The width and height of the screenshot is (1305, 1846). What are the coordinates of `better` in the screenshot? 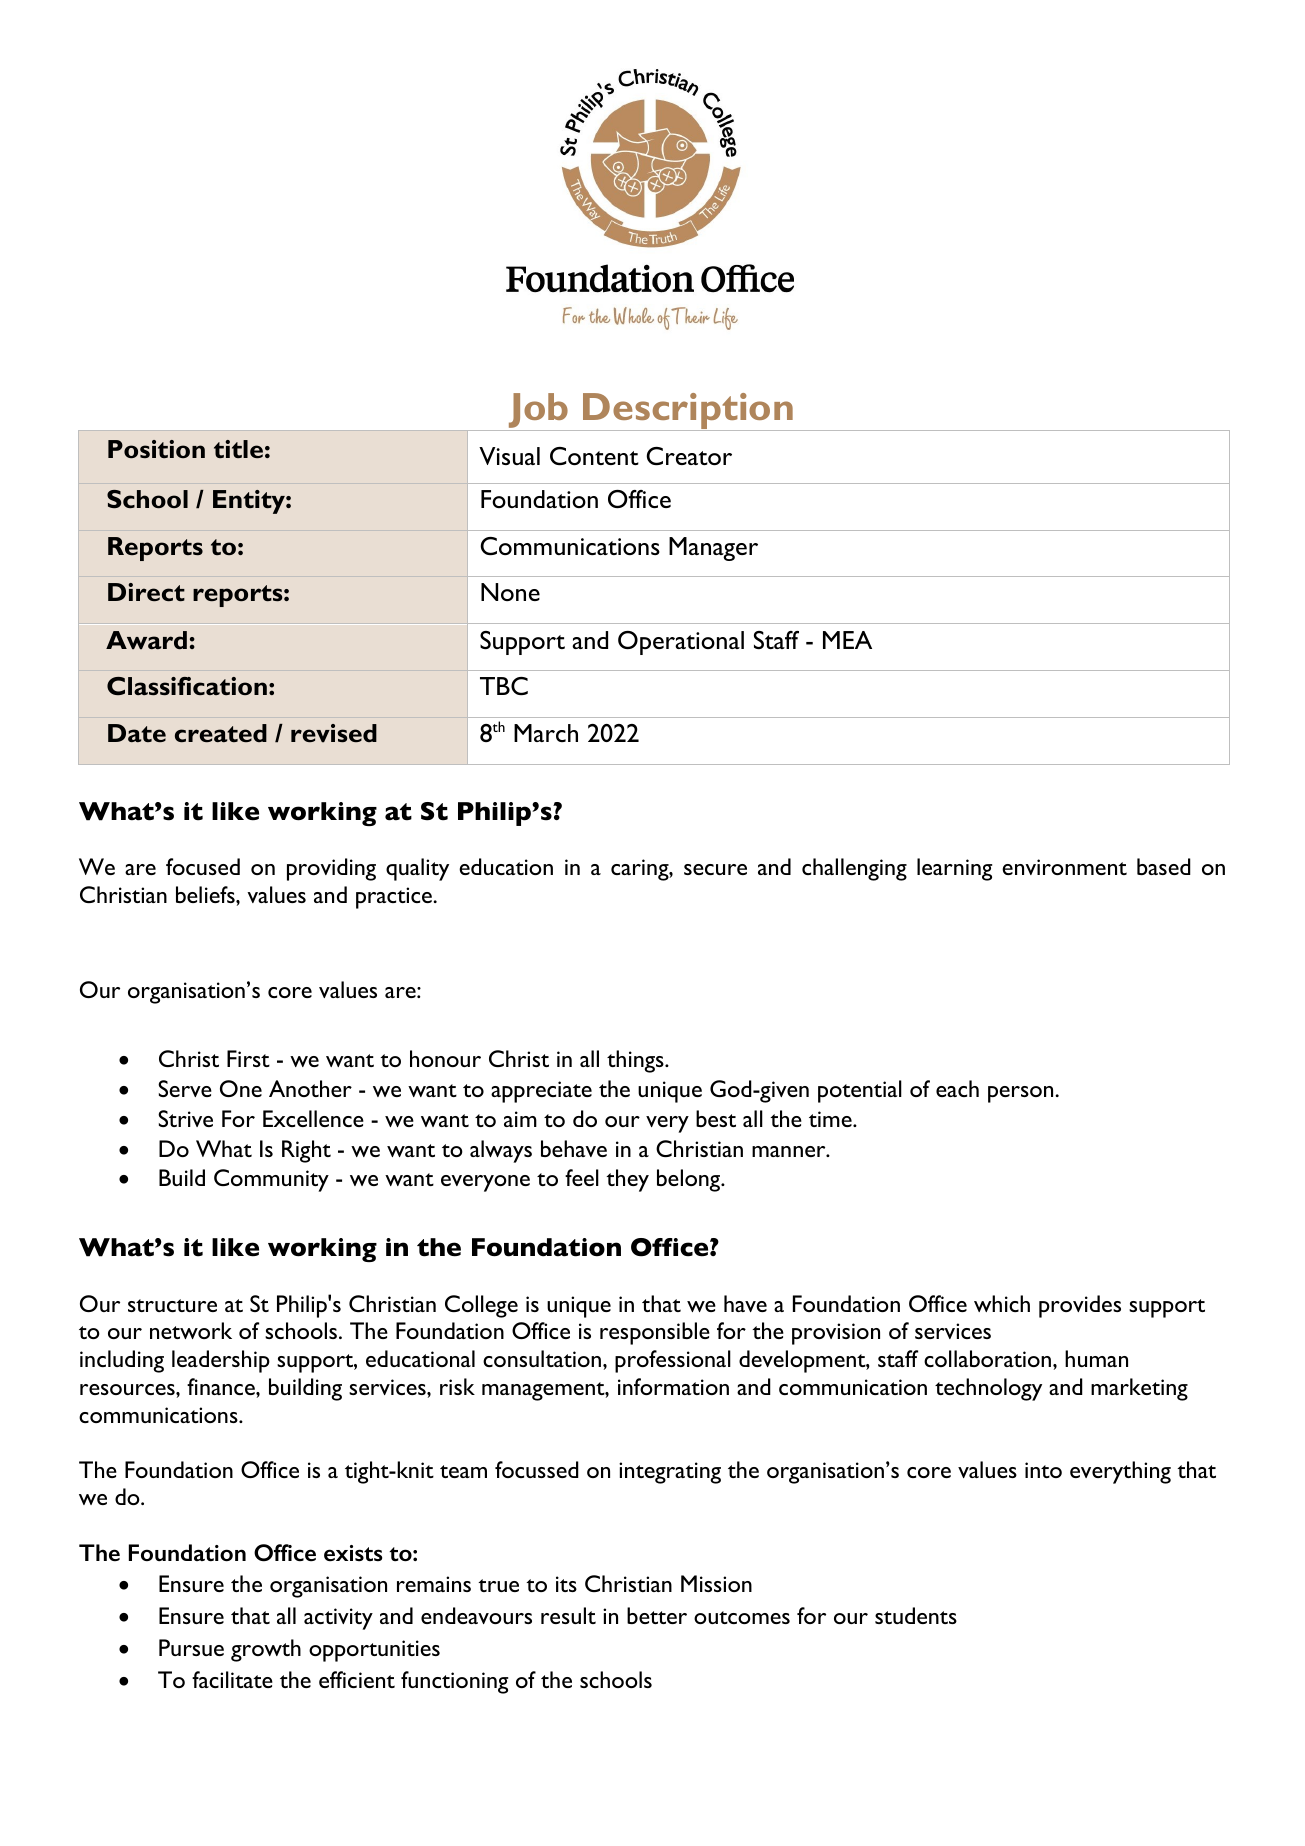 It's located at (657, 1615).
